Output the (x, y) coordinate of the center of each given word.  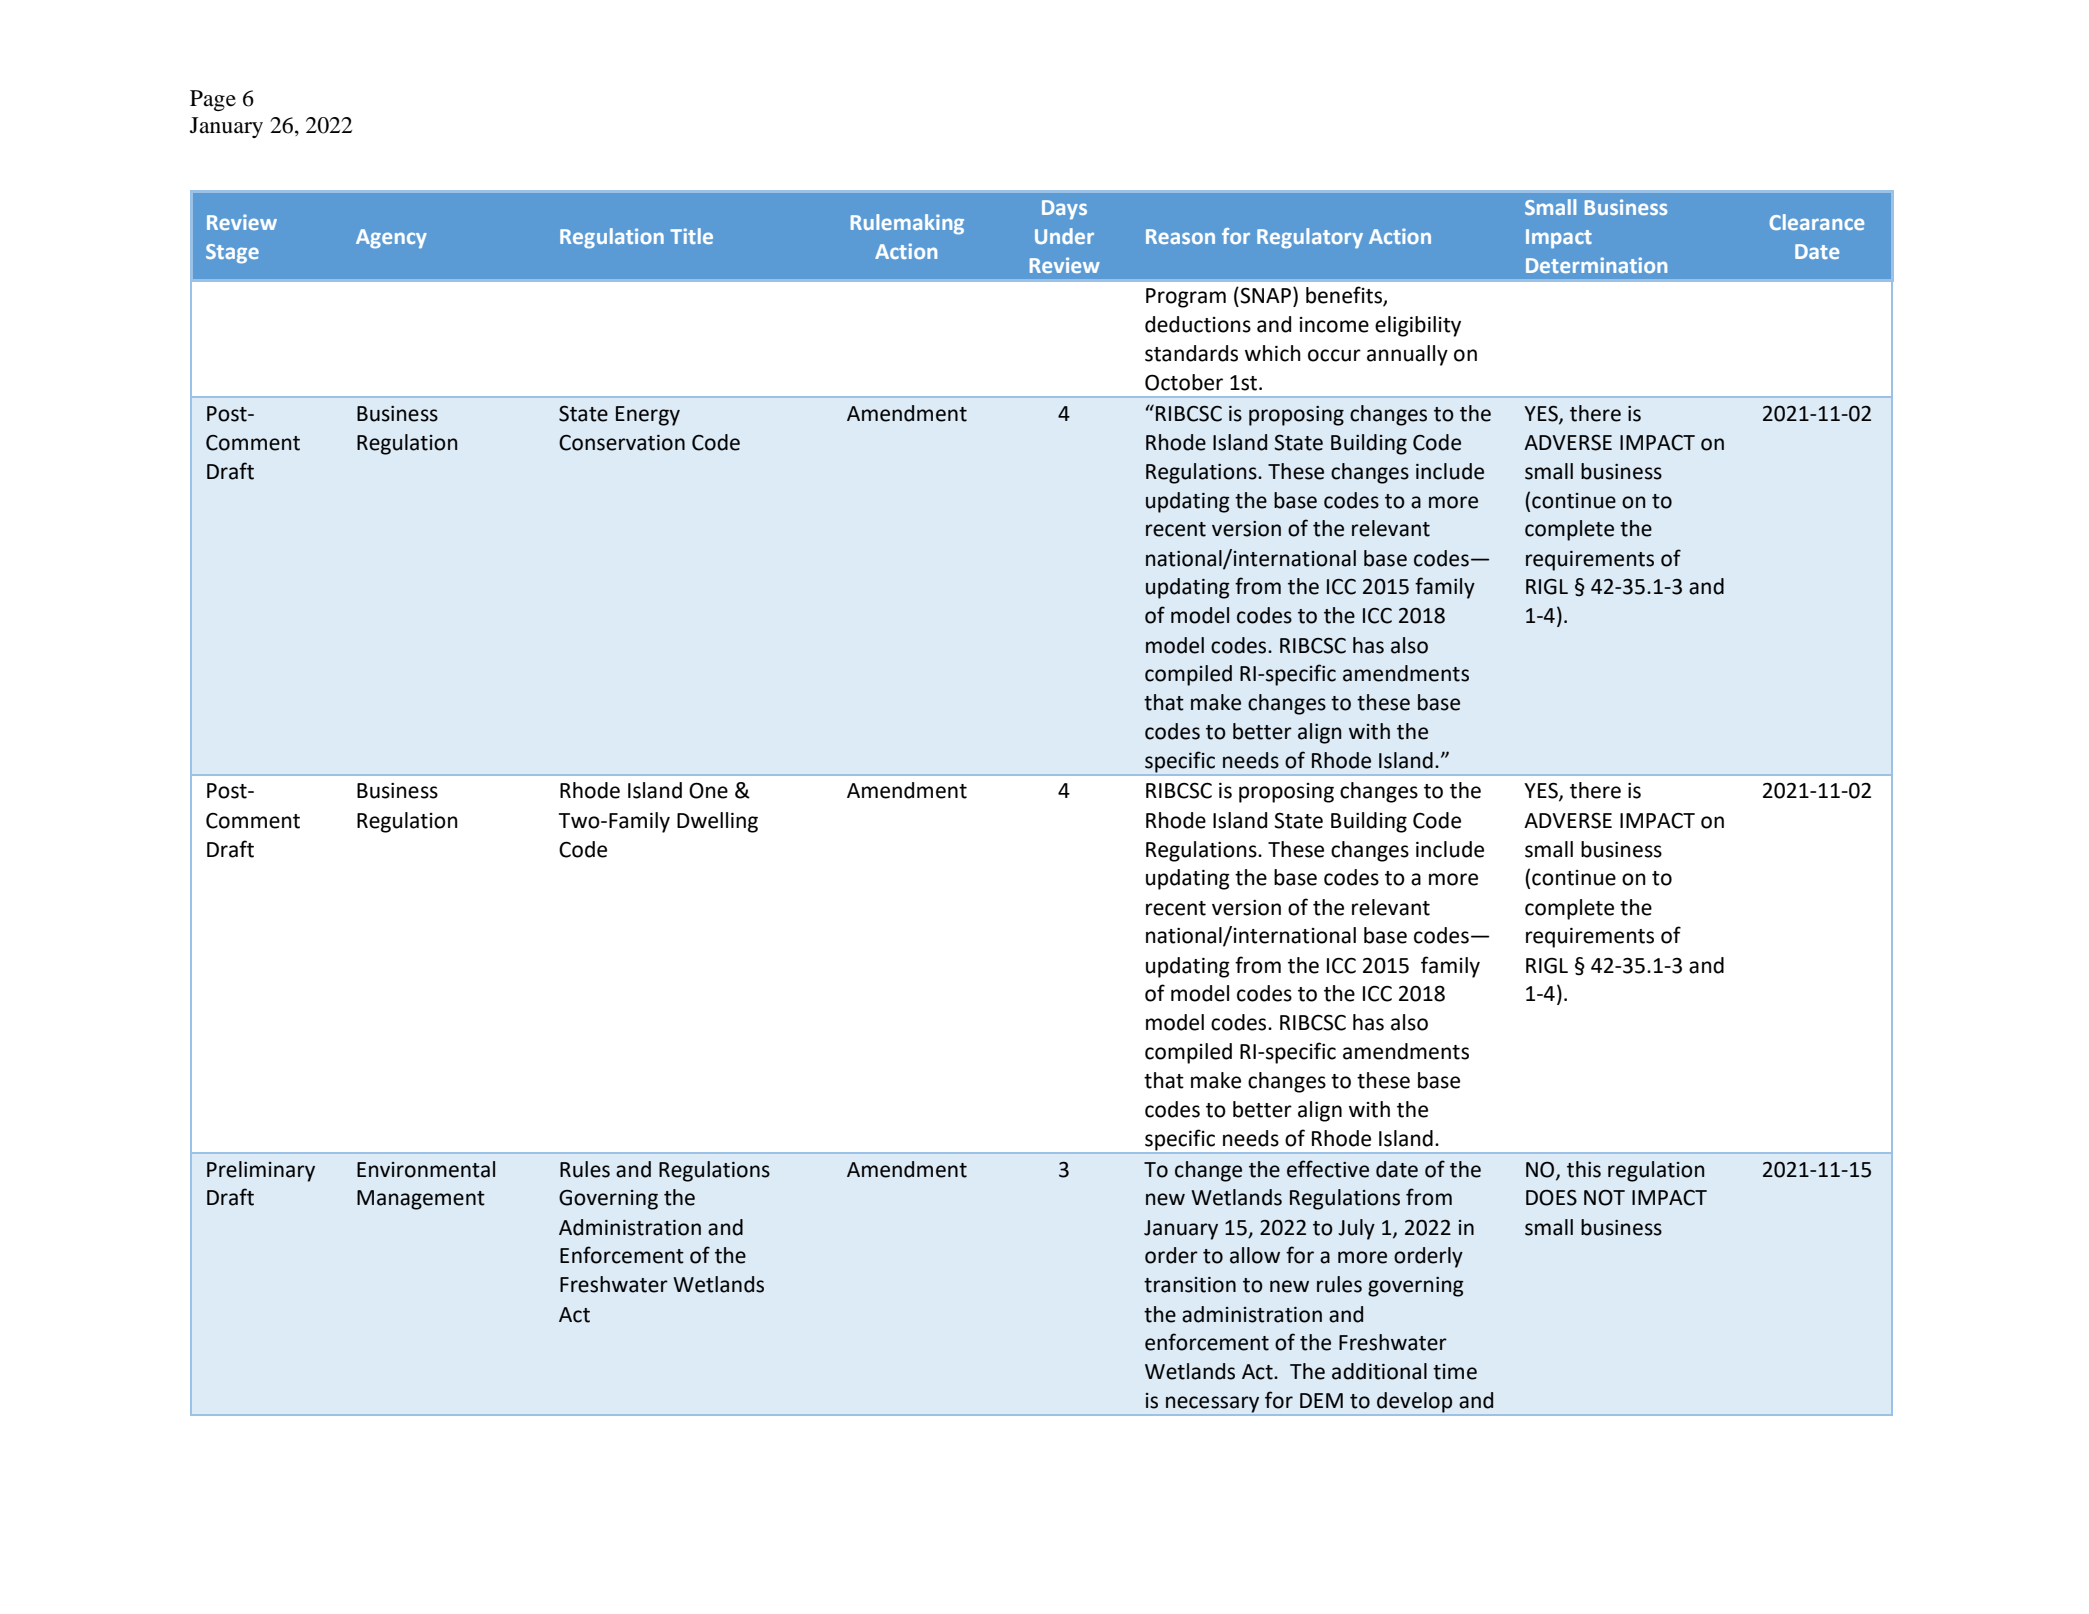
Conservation (622, 443)
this (1584, 1169)
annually (1407, 355)
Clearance (1817, 222)
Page (213, 100)
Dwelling (717, 822)
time (1455, 1372)
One (708, 790)
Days (1064, 209)
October (1184, 382)
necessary (1212, 1404)
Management (421, 1200)
